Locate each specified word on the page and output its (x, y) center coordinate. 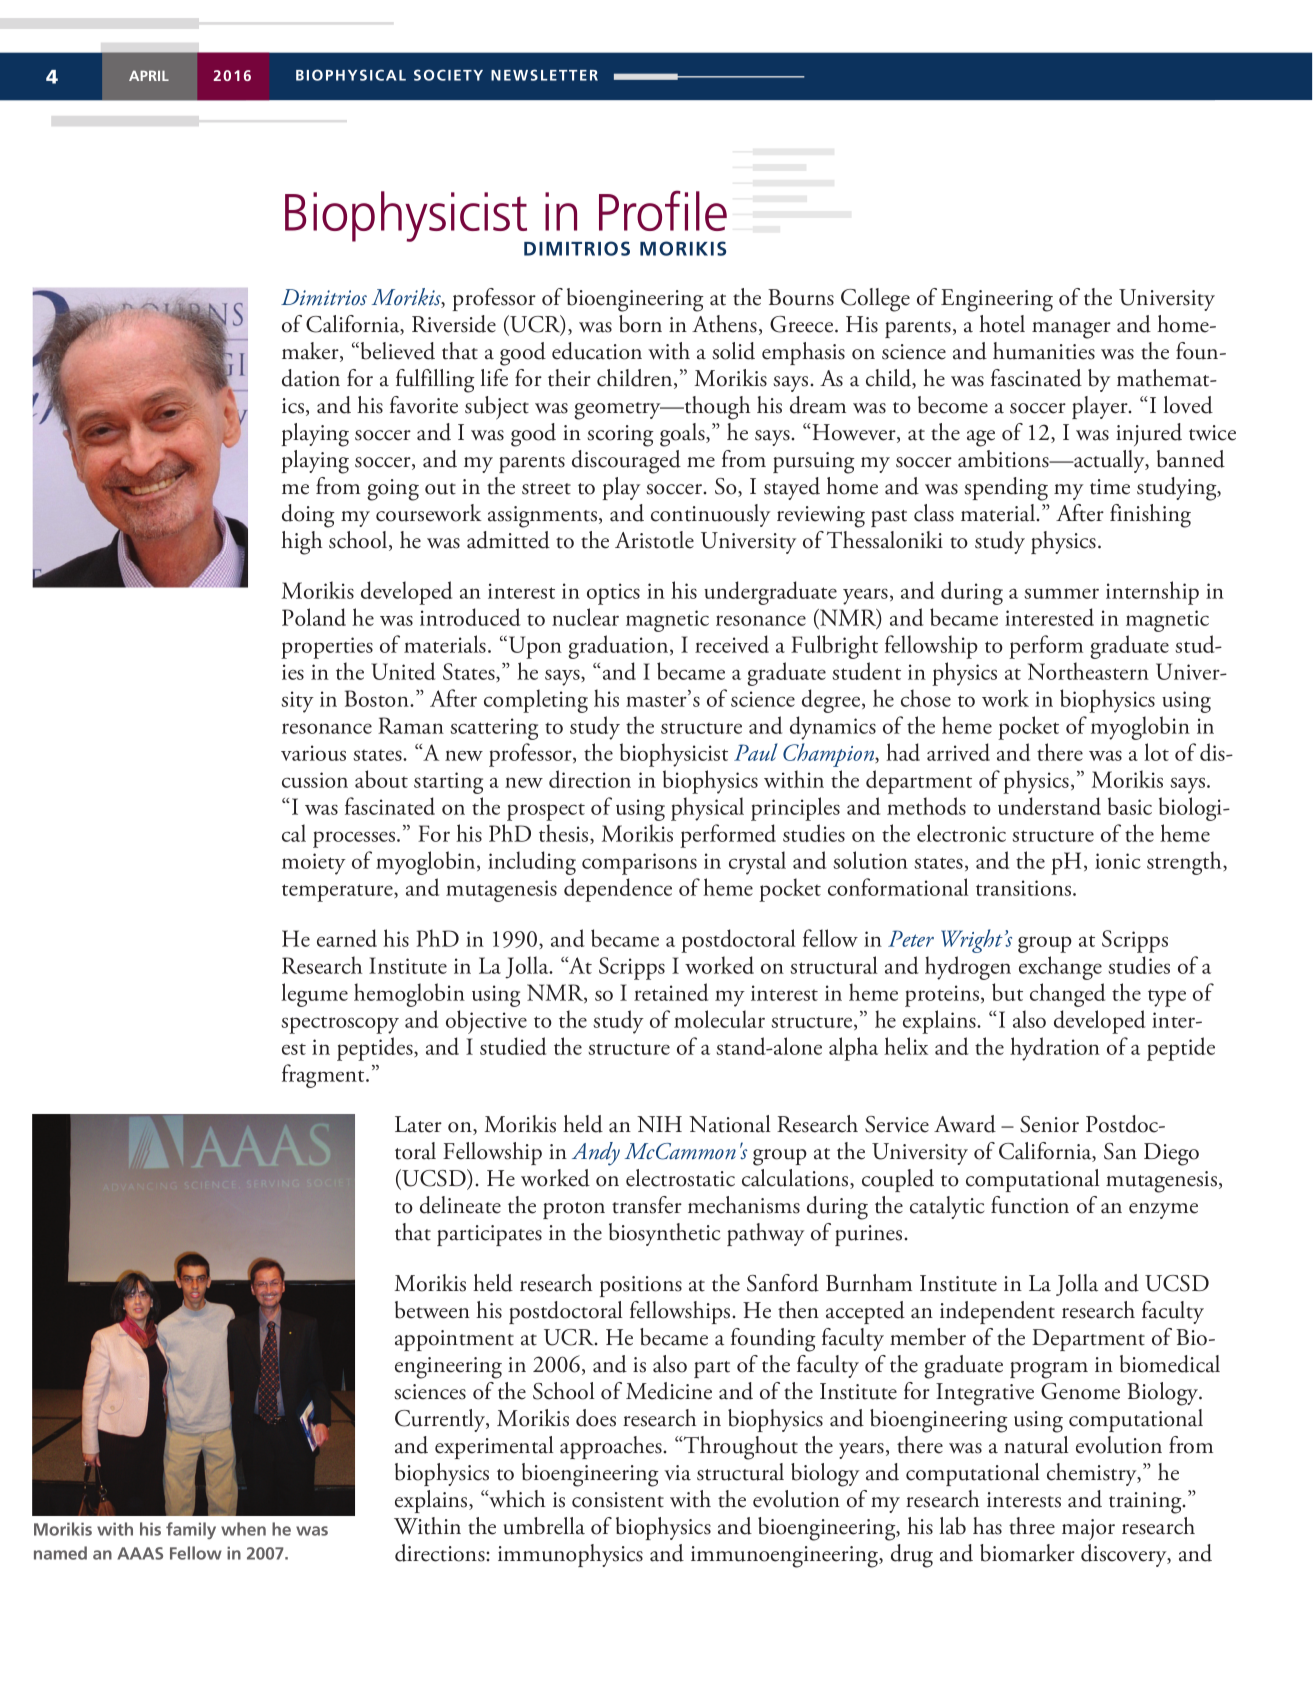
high (302, 543)
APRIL (149, 75)
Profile (663, 210)
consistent (618, 1500)
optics (613, 594)
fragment (324, 1076)
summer (1061, 593)
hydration (1055, 1049)
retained (671, 992)
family (191, 1531)
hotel (1002, 324)
